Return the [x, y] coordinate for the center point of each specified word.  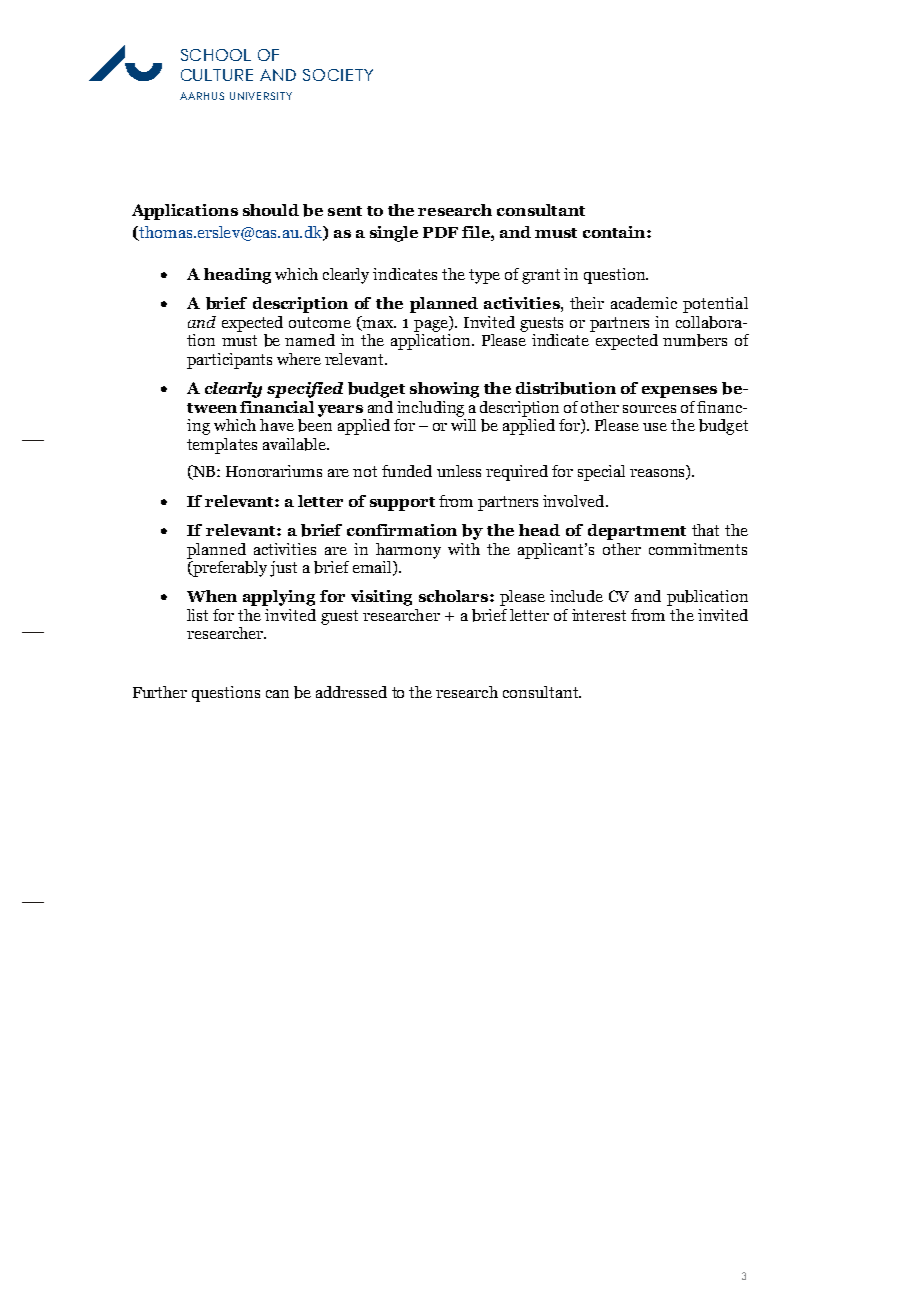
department [637, 532]
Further [160, 692]
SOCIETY [338, 75]
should [271, 210]
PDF [440, 232]
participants [229, 361]
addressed [351, 692]
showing [444, 390]
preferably [229, 567]
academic [644, 303]
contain [615, 232]
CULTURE [217, 75]
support [402, 504]
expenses [679, 392]
